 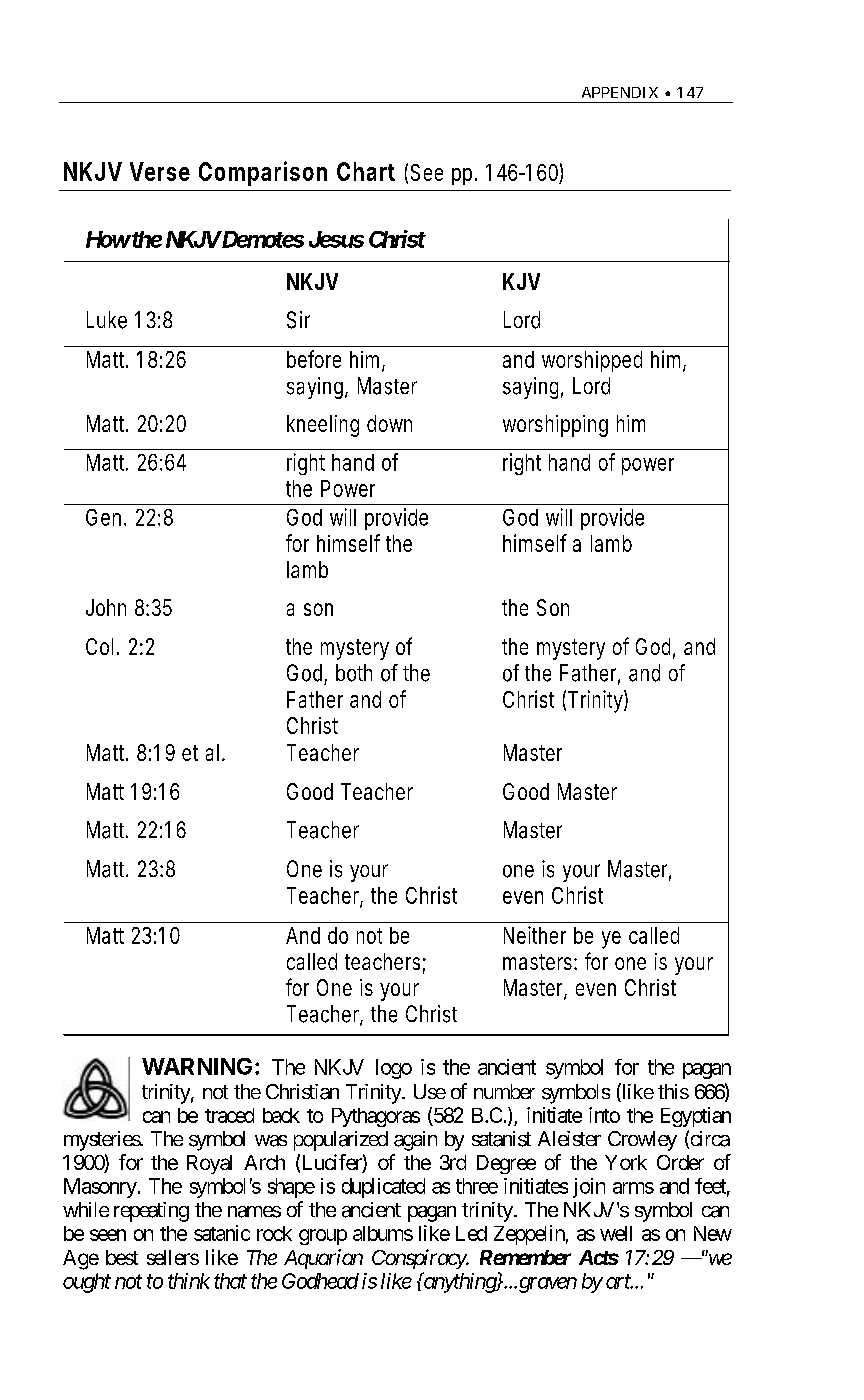 I want to click on logo, so click(x=394, y=1069).
